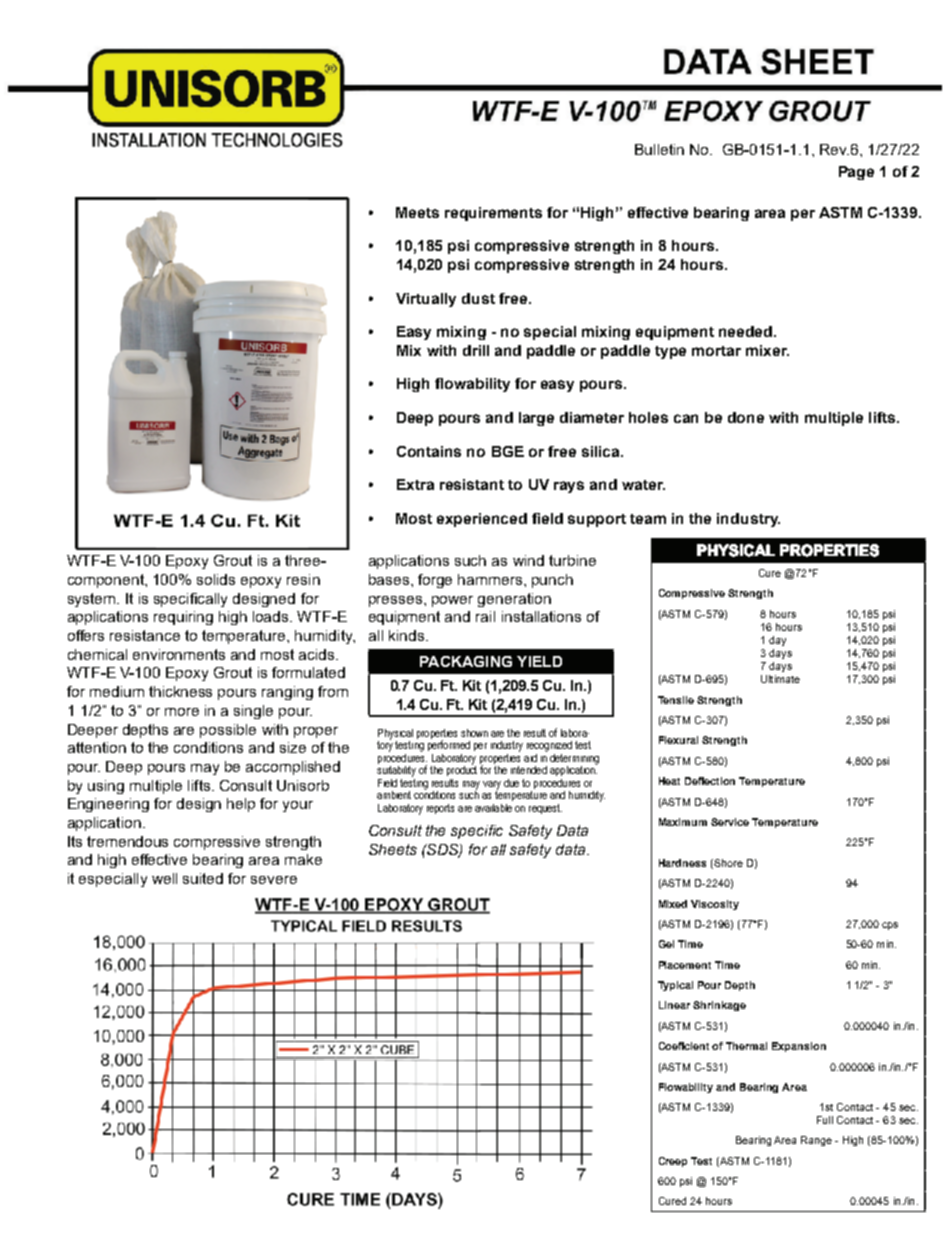 The height and width of the document is (1233, 952). What do you see at coordinates (673, 1162) in the document?
I see `Creep` at bounding box center [673, 1162].
